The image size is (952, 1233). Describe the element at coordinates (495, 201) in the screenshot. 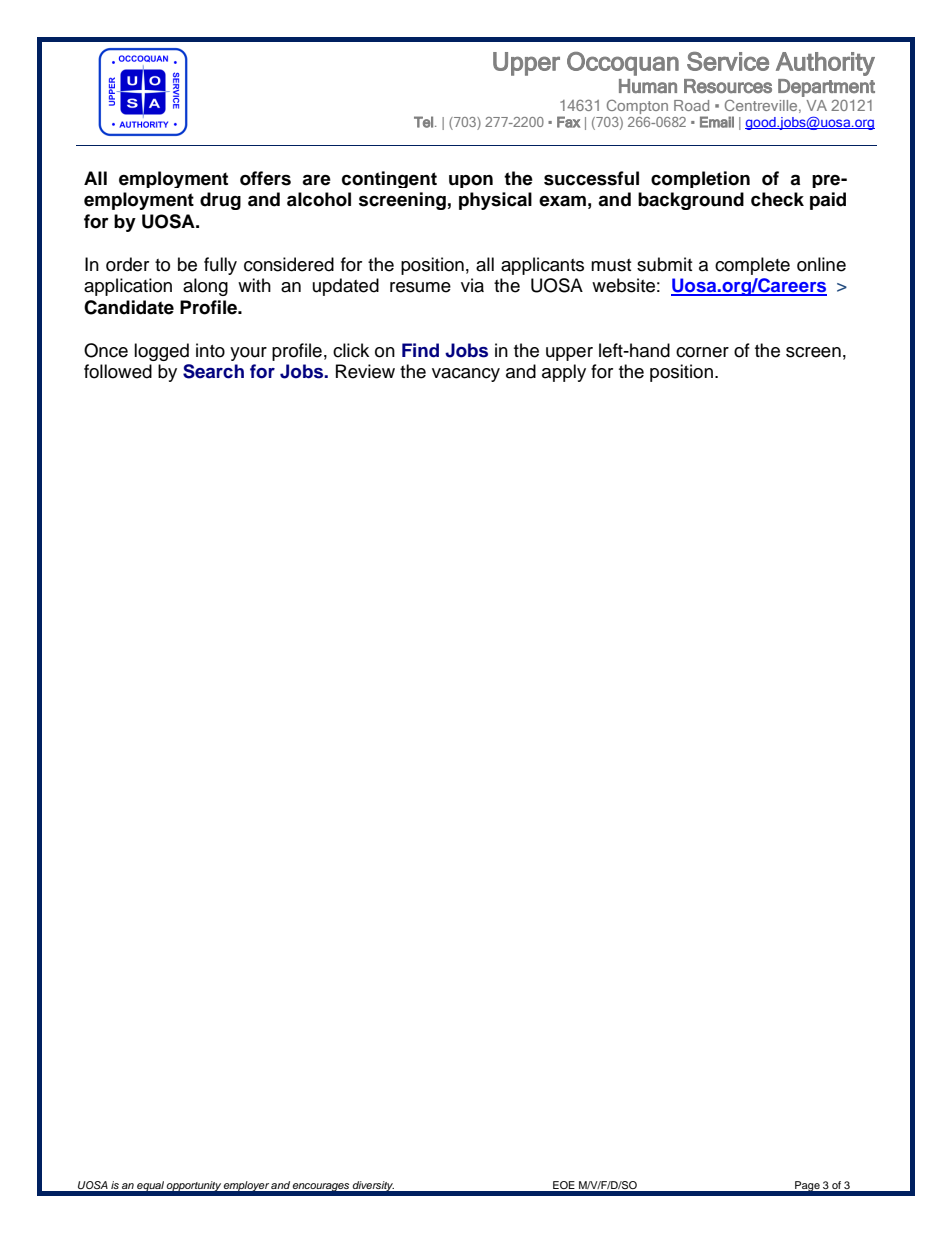

I see `physical` at that location.
